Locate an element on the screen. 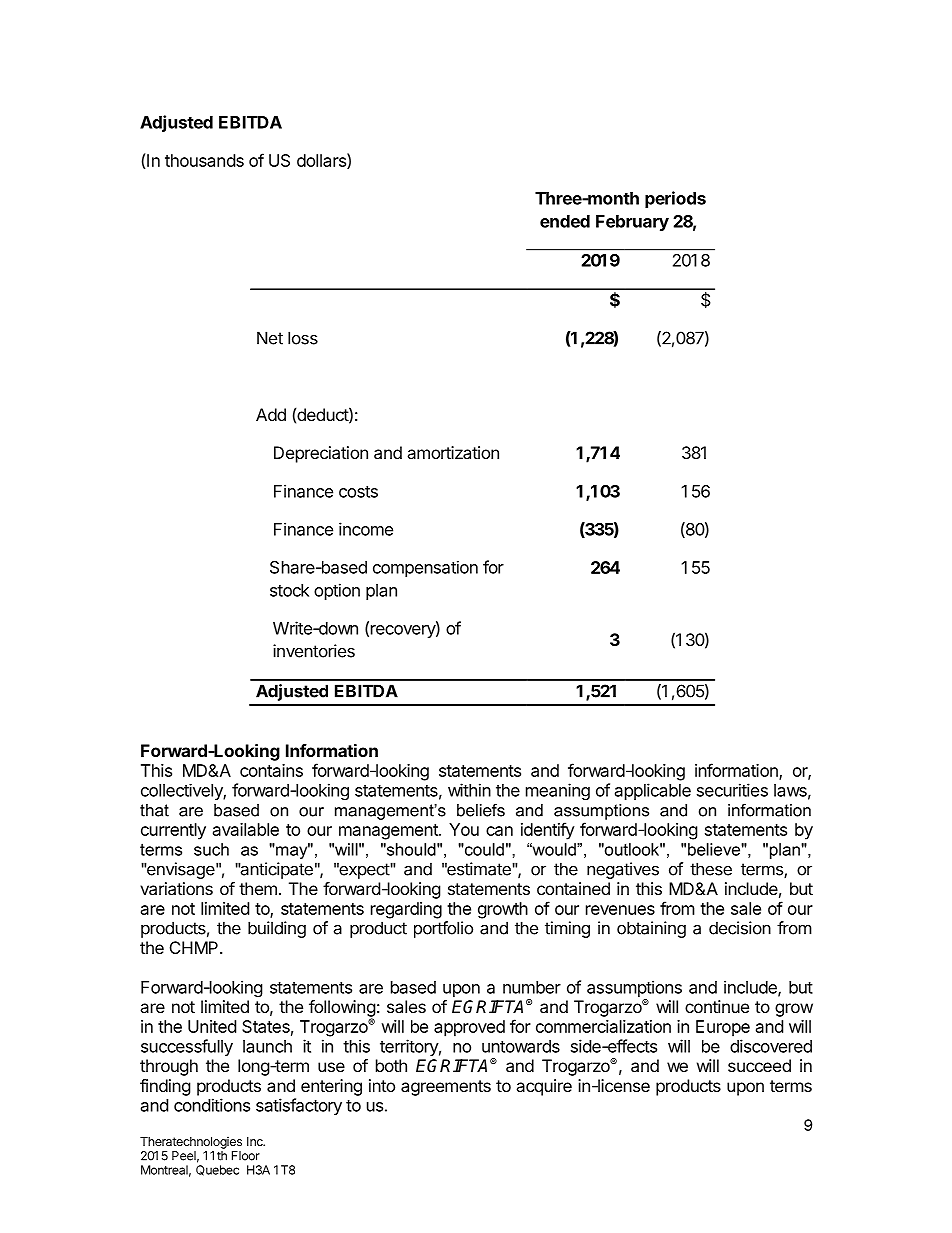 The width and height of the screenshot is (952, 1233). available is located at coordinates (246, 829).
